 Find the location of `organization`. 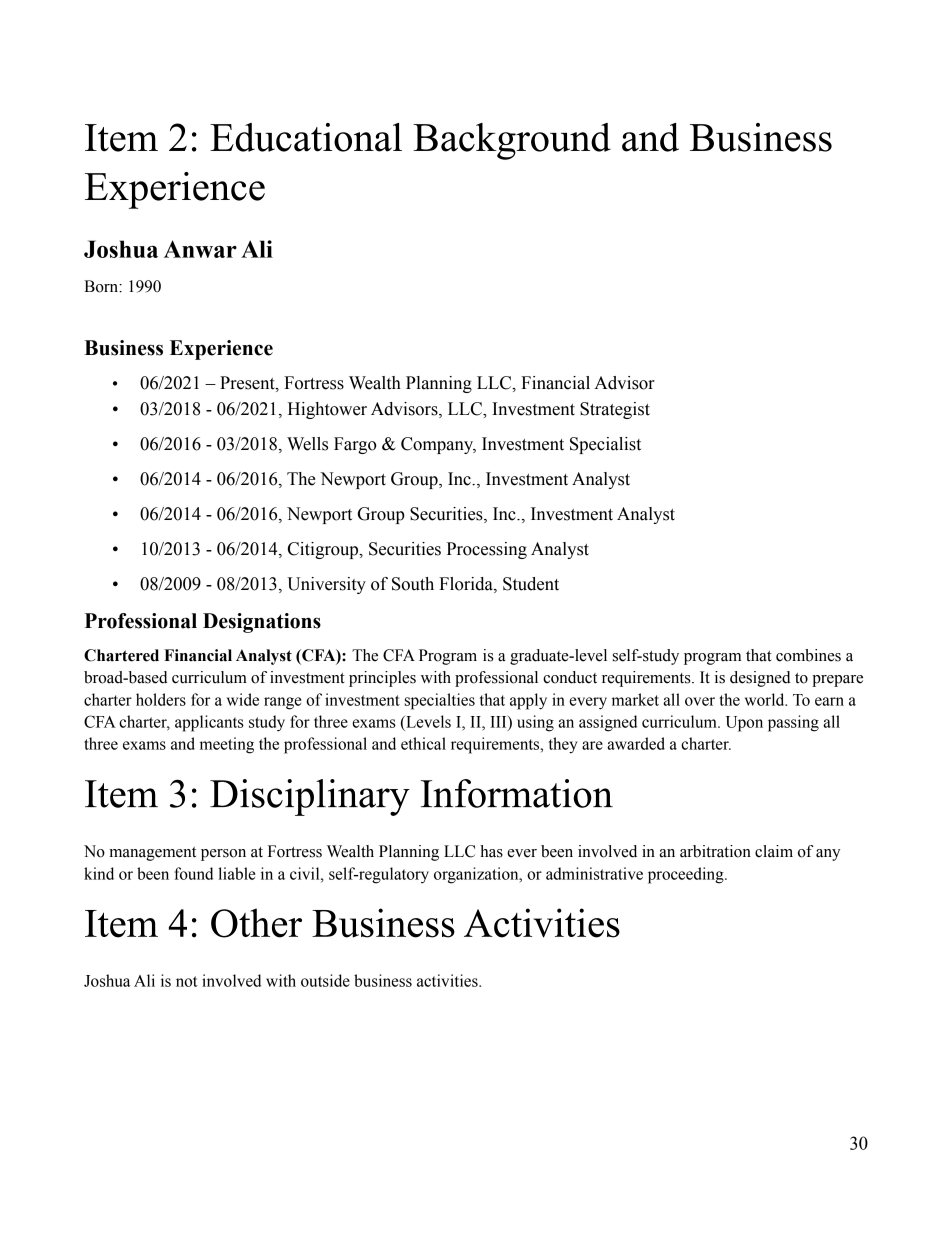

organization is located at coordinates (477, 875).
